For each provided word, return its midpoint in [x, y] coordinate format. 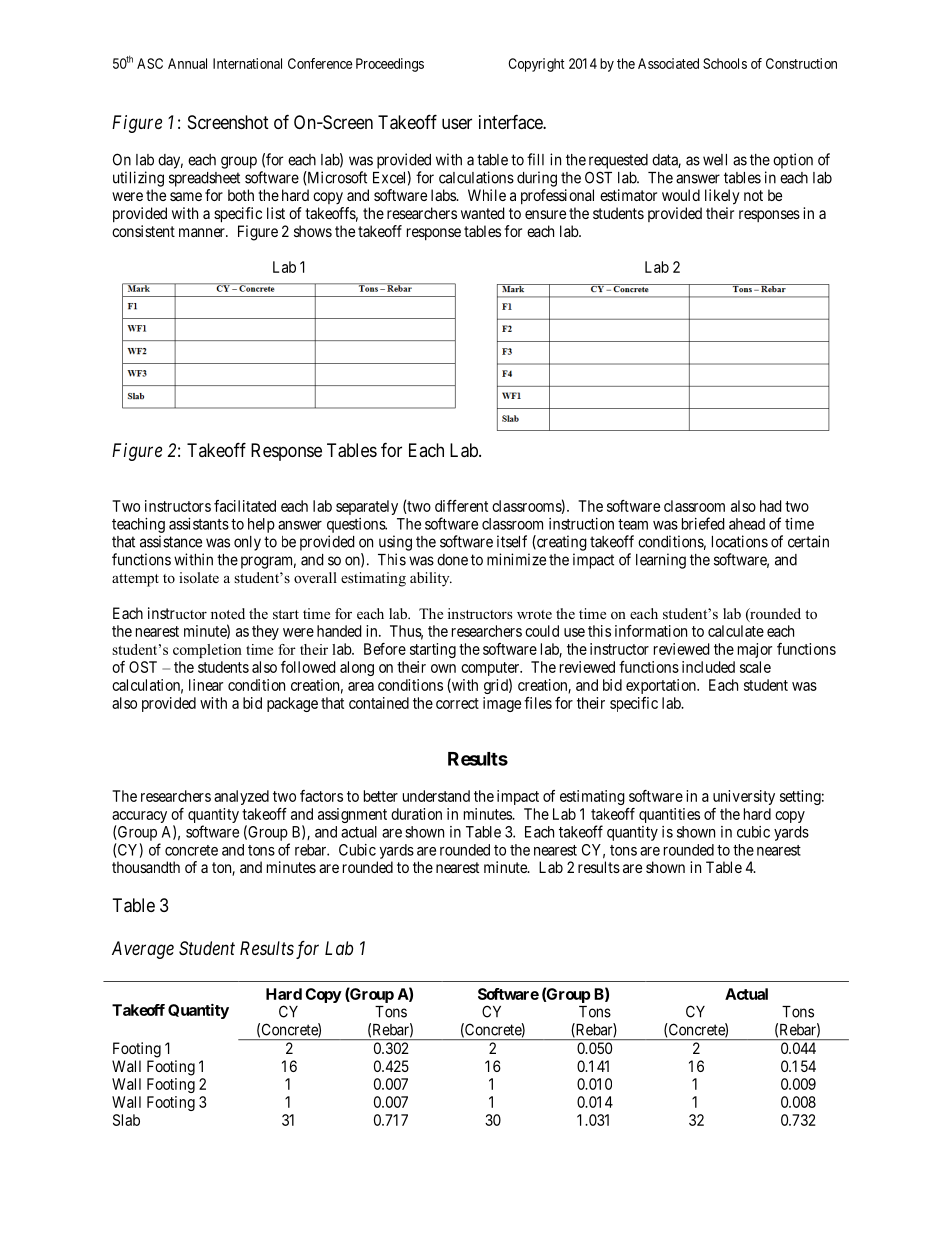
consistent [143, 231]
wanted [483, 213]
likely [722, 197]
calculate [736, 631]
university [744, 797]
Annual [187, 63]
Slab [126, 1120]
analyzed [241, 797]
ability [431, 579]
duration [416, 814]
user [457, 123]
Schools [725, 63]
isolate [199, 577]
